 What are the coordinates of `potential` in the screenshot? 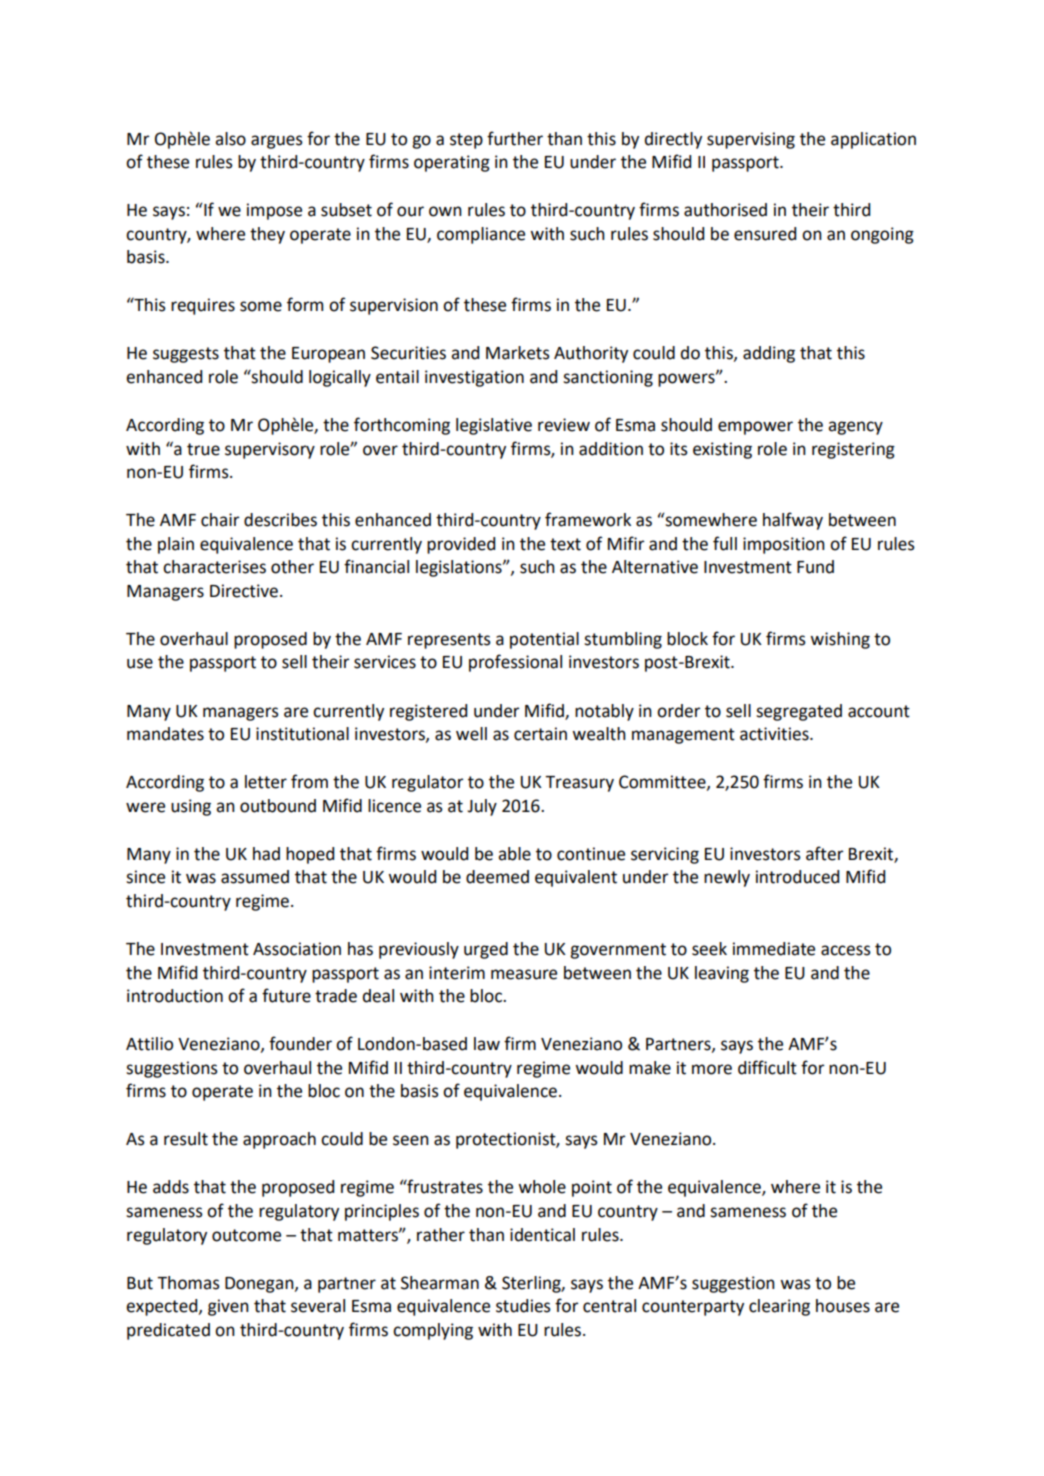 It's located at (544, 640).
